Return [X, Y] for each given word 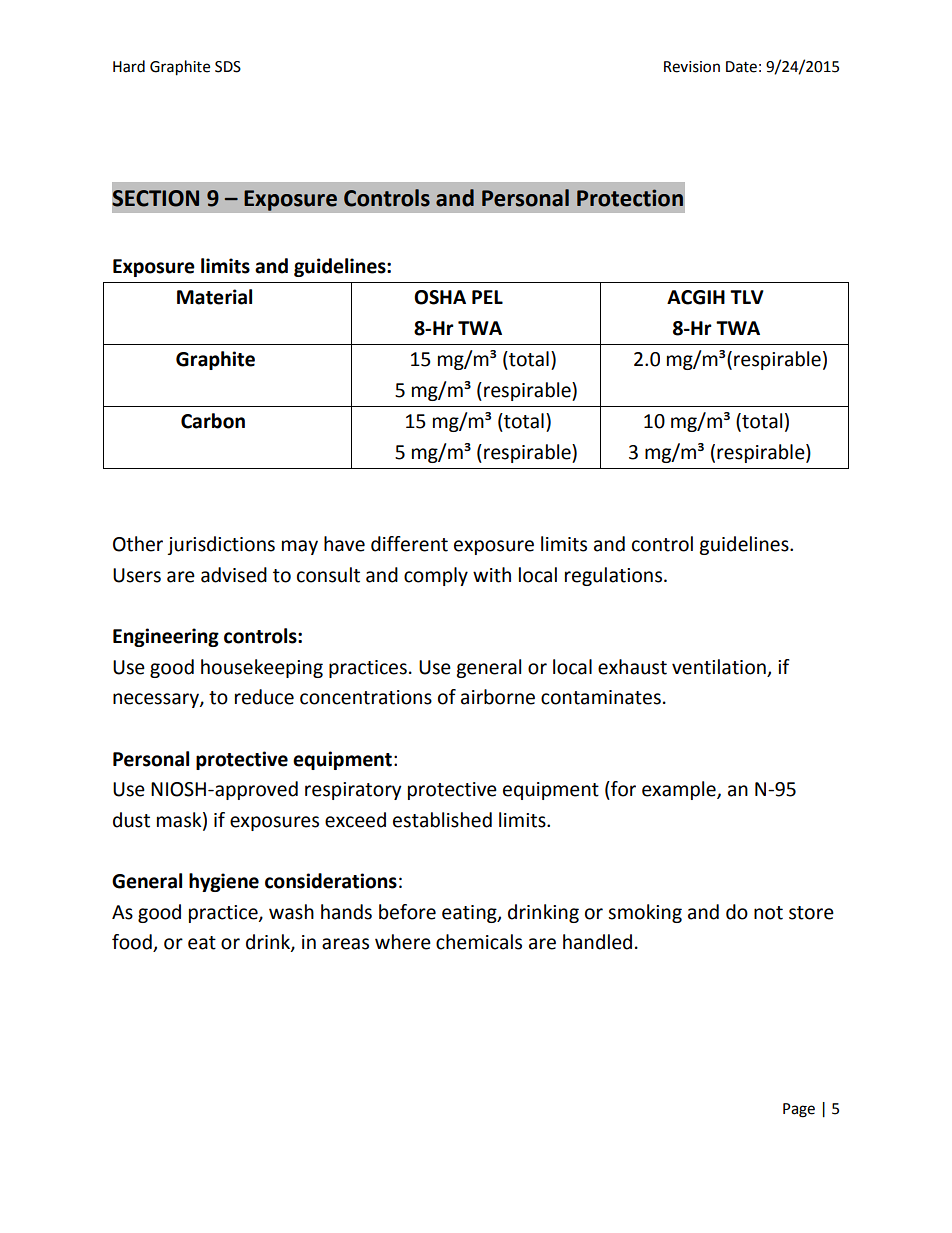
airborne [498, 697]
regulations [615, 576]
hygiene [224, 882]
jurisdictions [221, 545]
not [768, 913]
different [409, 544]
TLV [747, 297]
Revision [692, 67]
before [407, 912]
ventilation [719, 667]
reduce [264, 697]
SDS [228, 67]
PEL [487, 297]
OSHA [440, 297]
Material [214, 297]
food [133, 943]
